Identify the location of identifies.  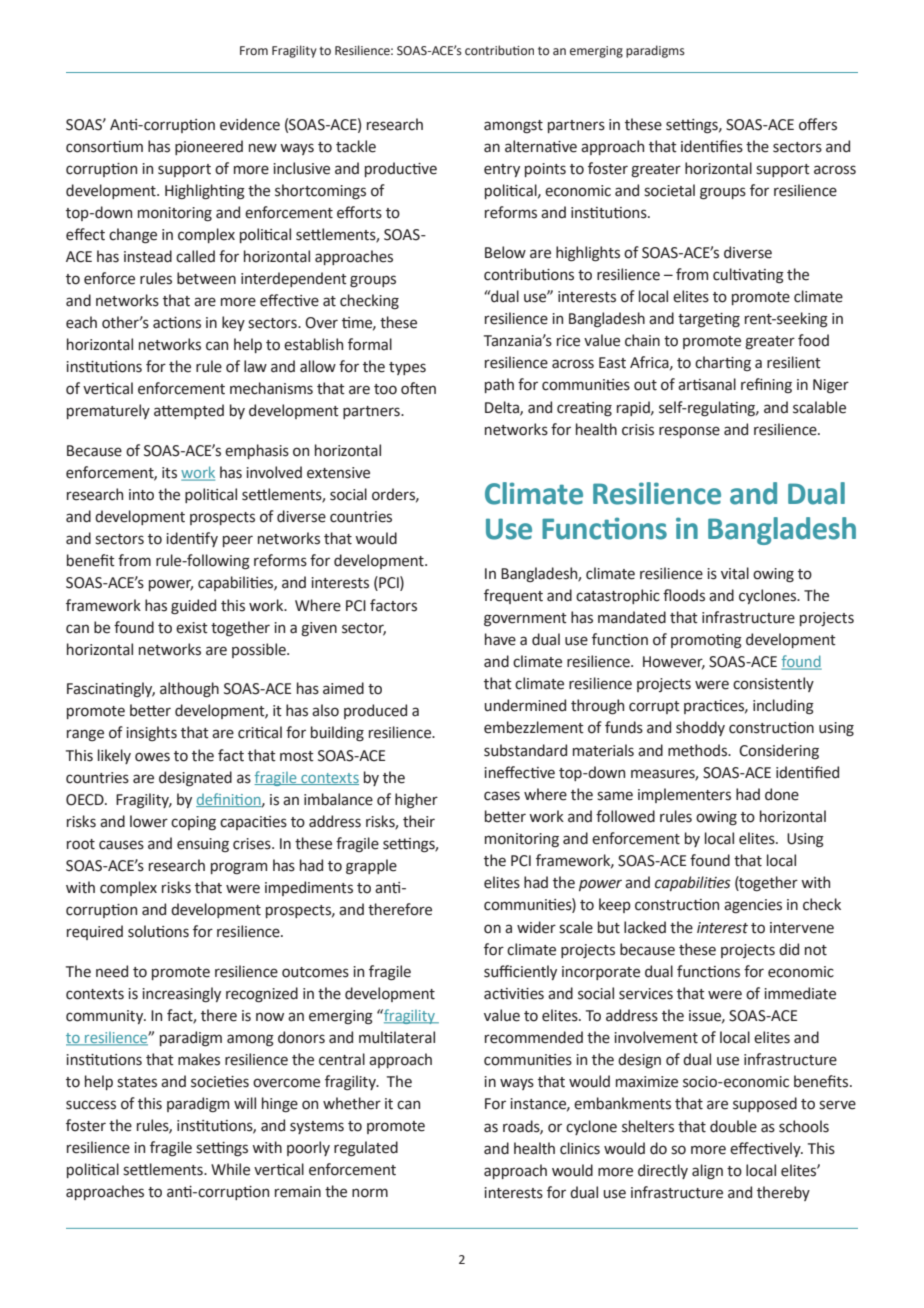
(712, 146).
